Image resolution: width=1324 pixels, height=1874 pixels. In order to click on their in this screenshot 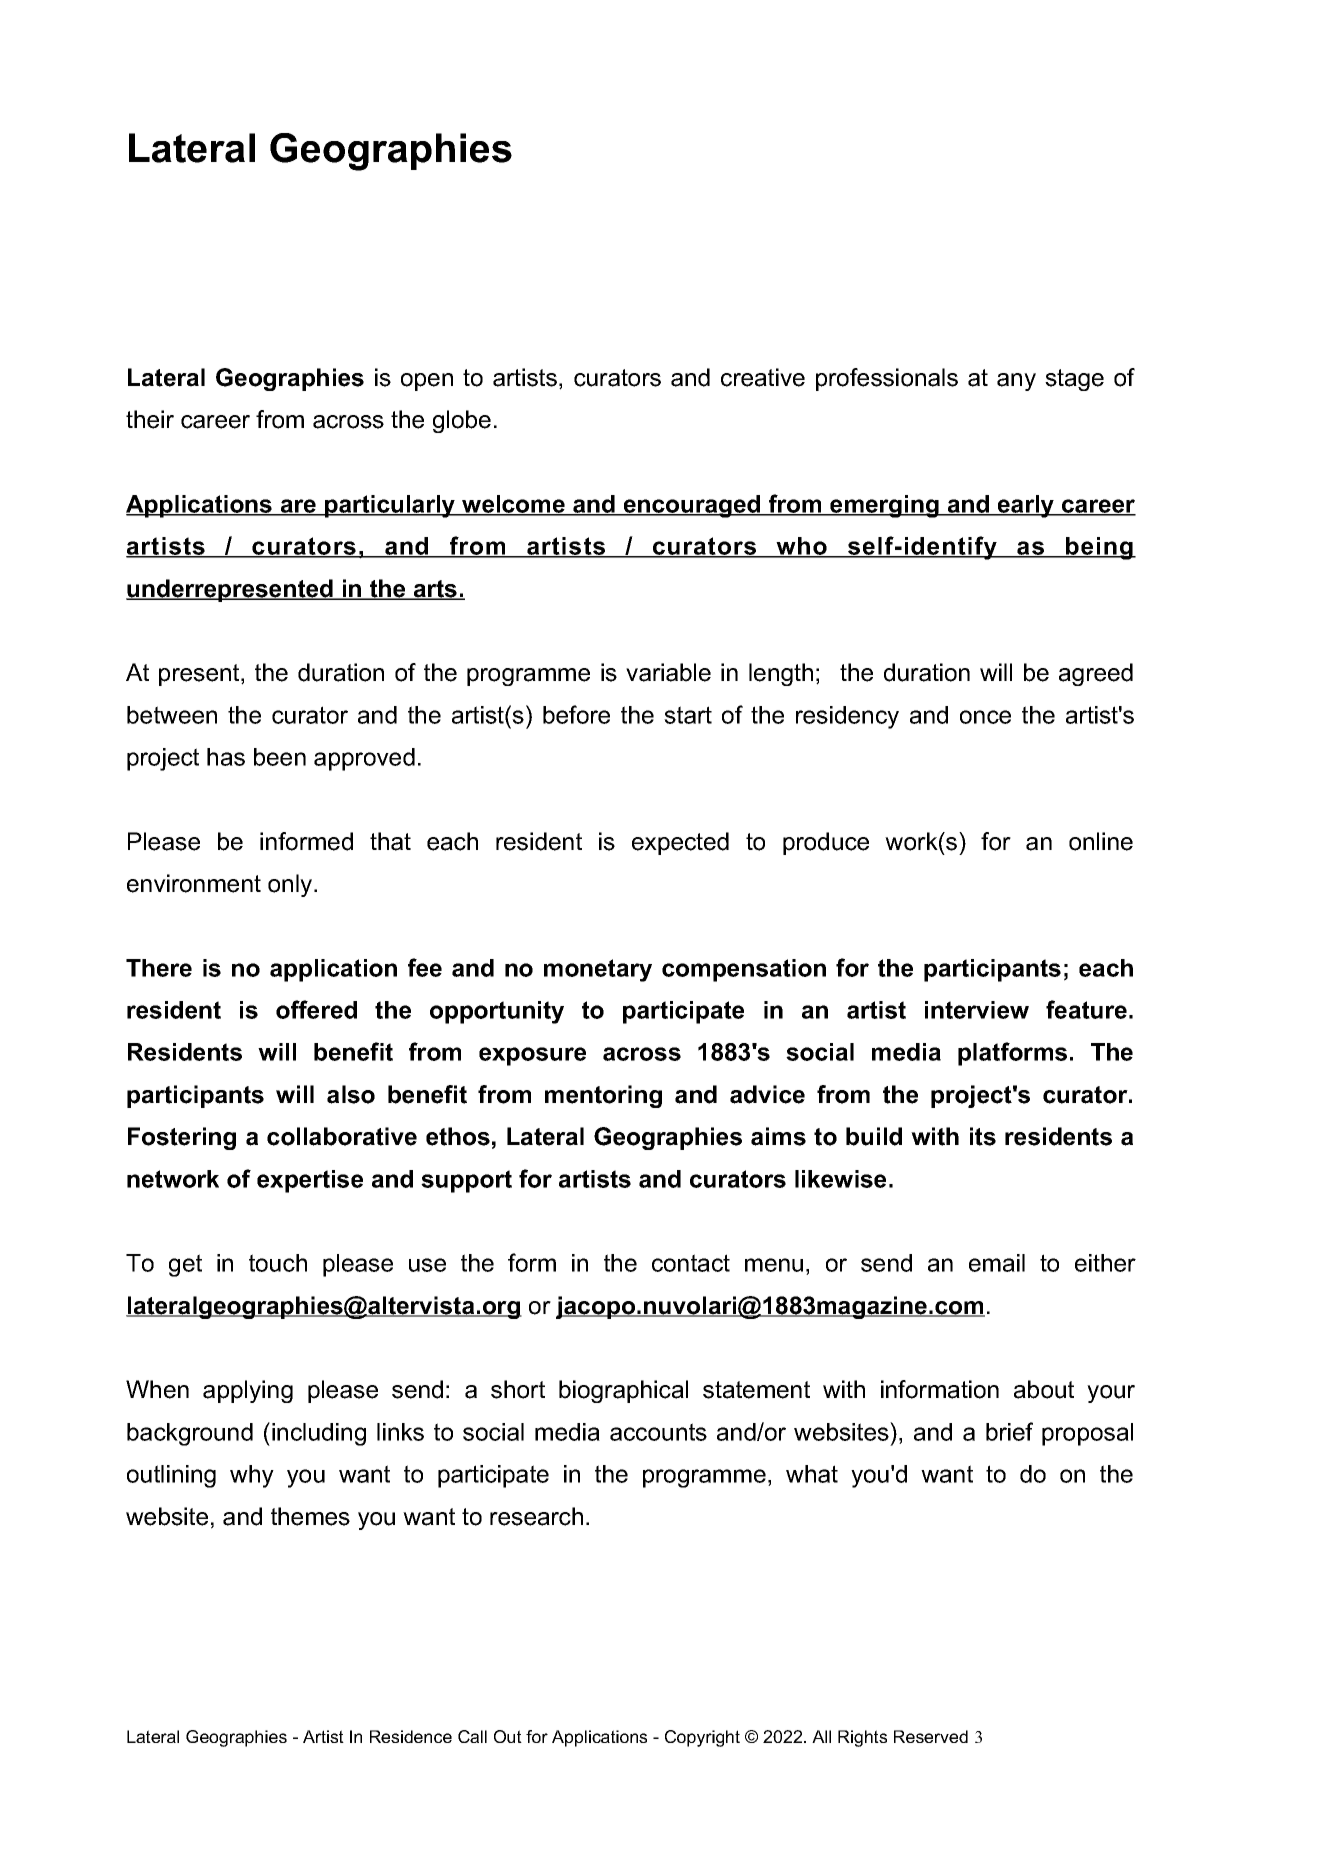, I will do `click(150, 419)`.
